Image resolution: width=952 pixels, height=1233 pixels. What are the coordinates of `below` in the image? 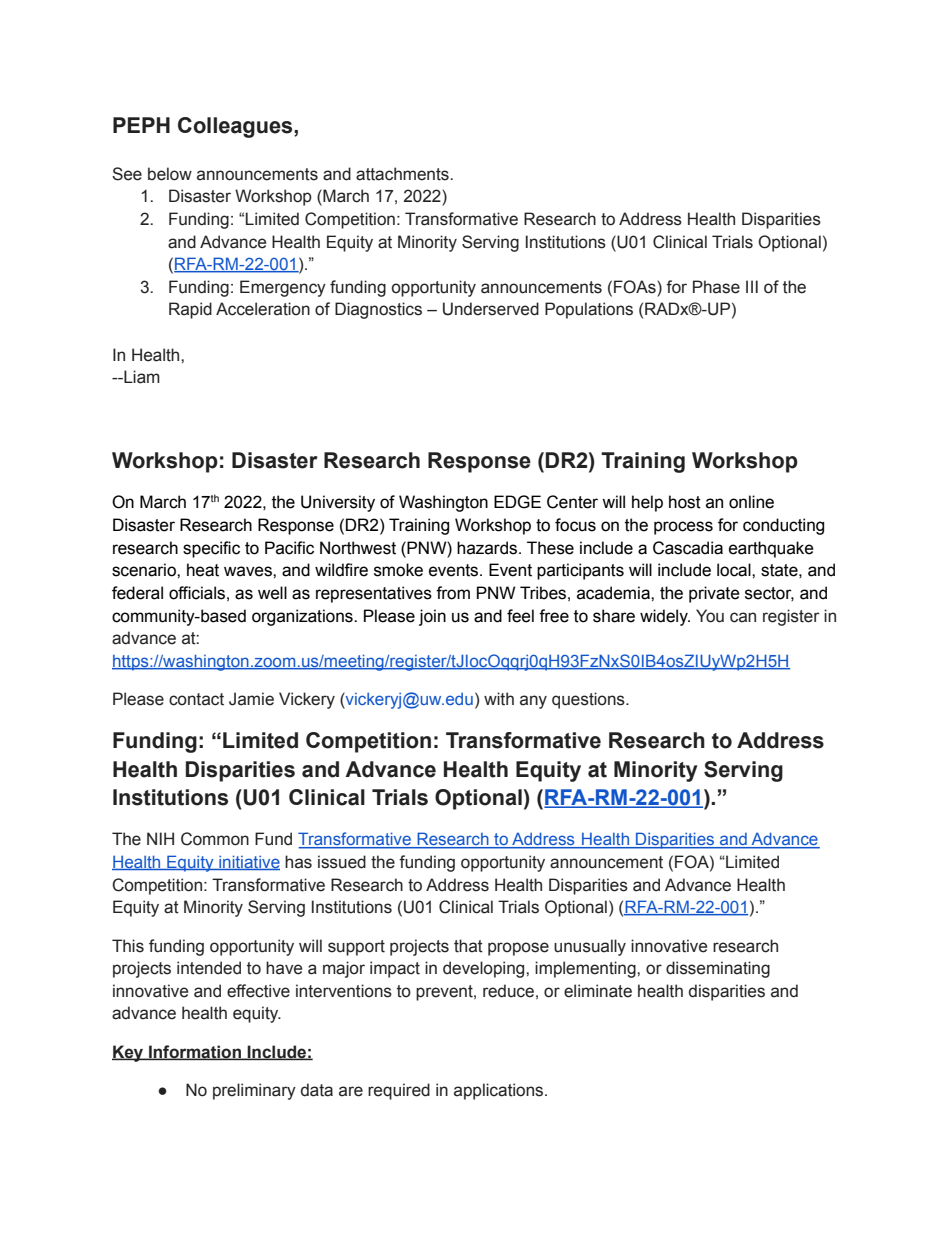 It's located at (170, 174).
